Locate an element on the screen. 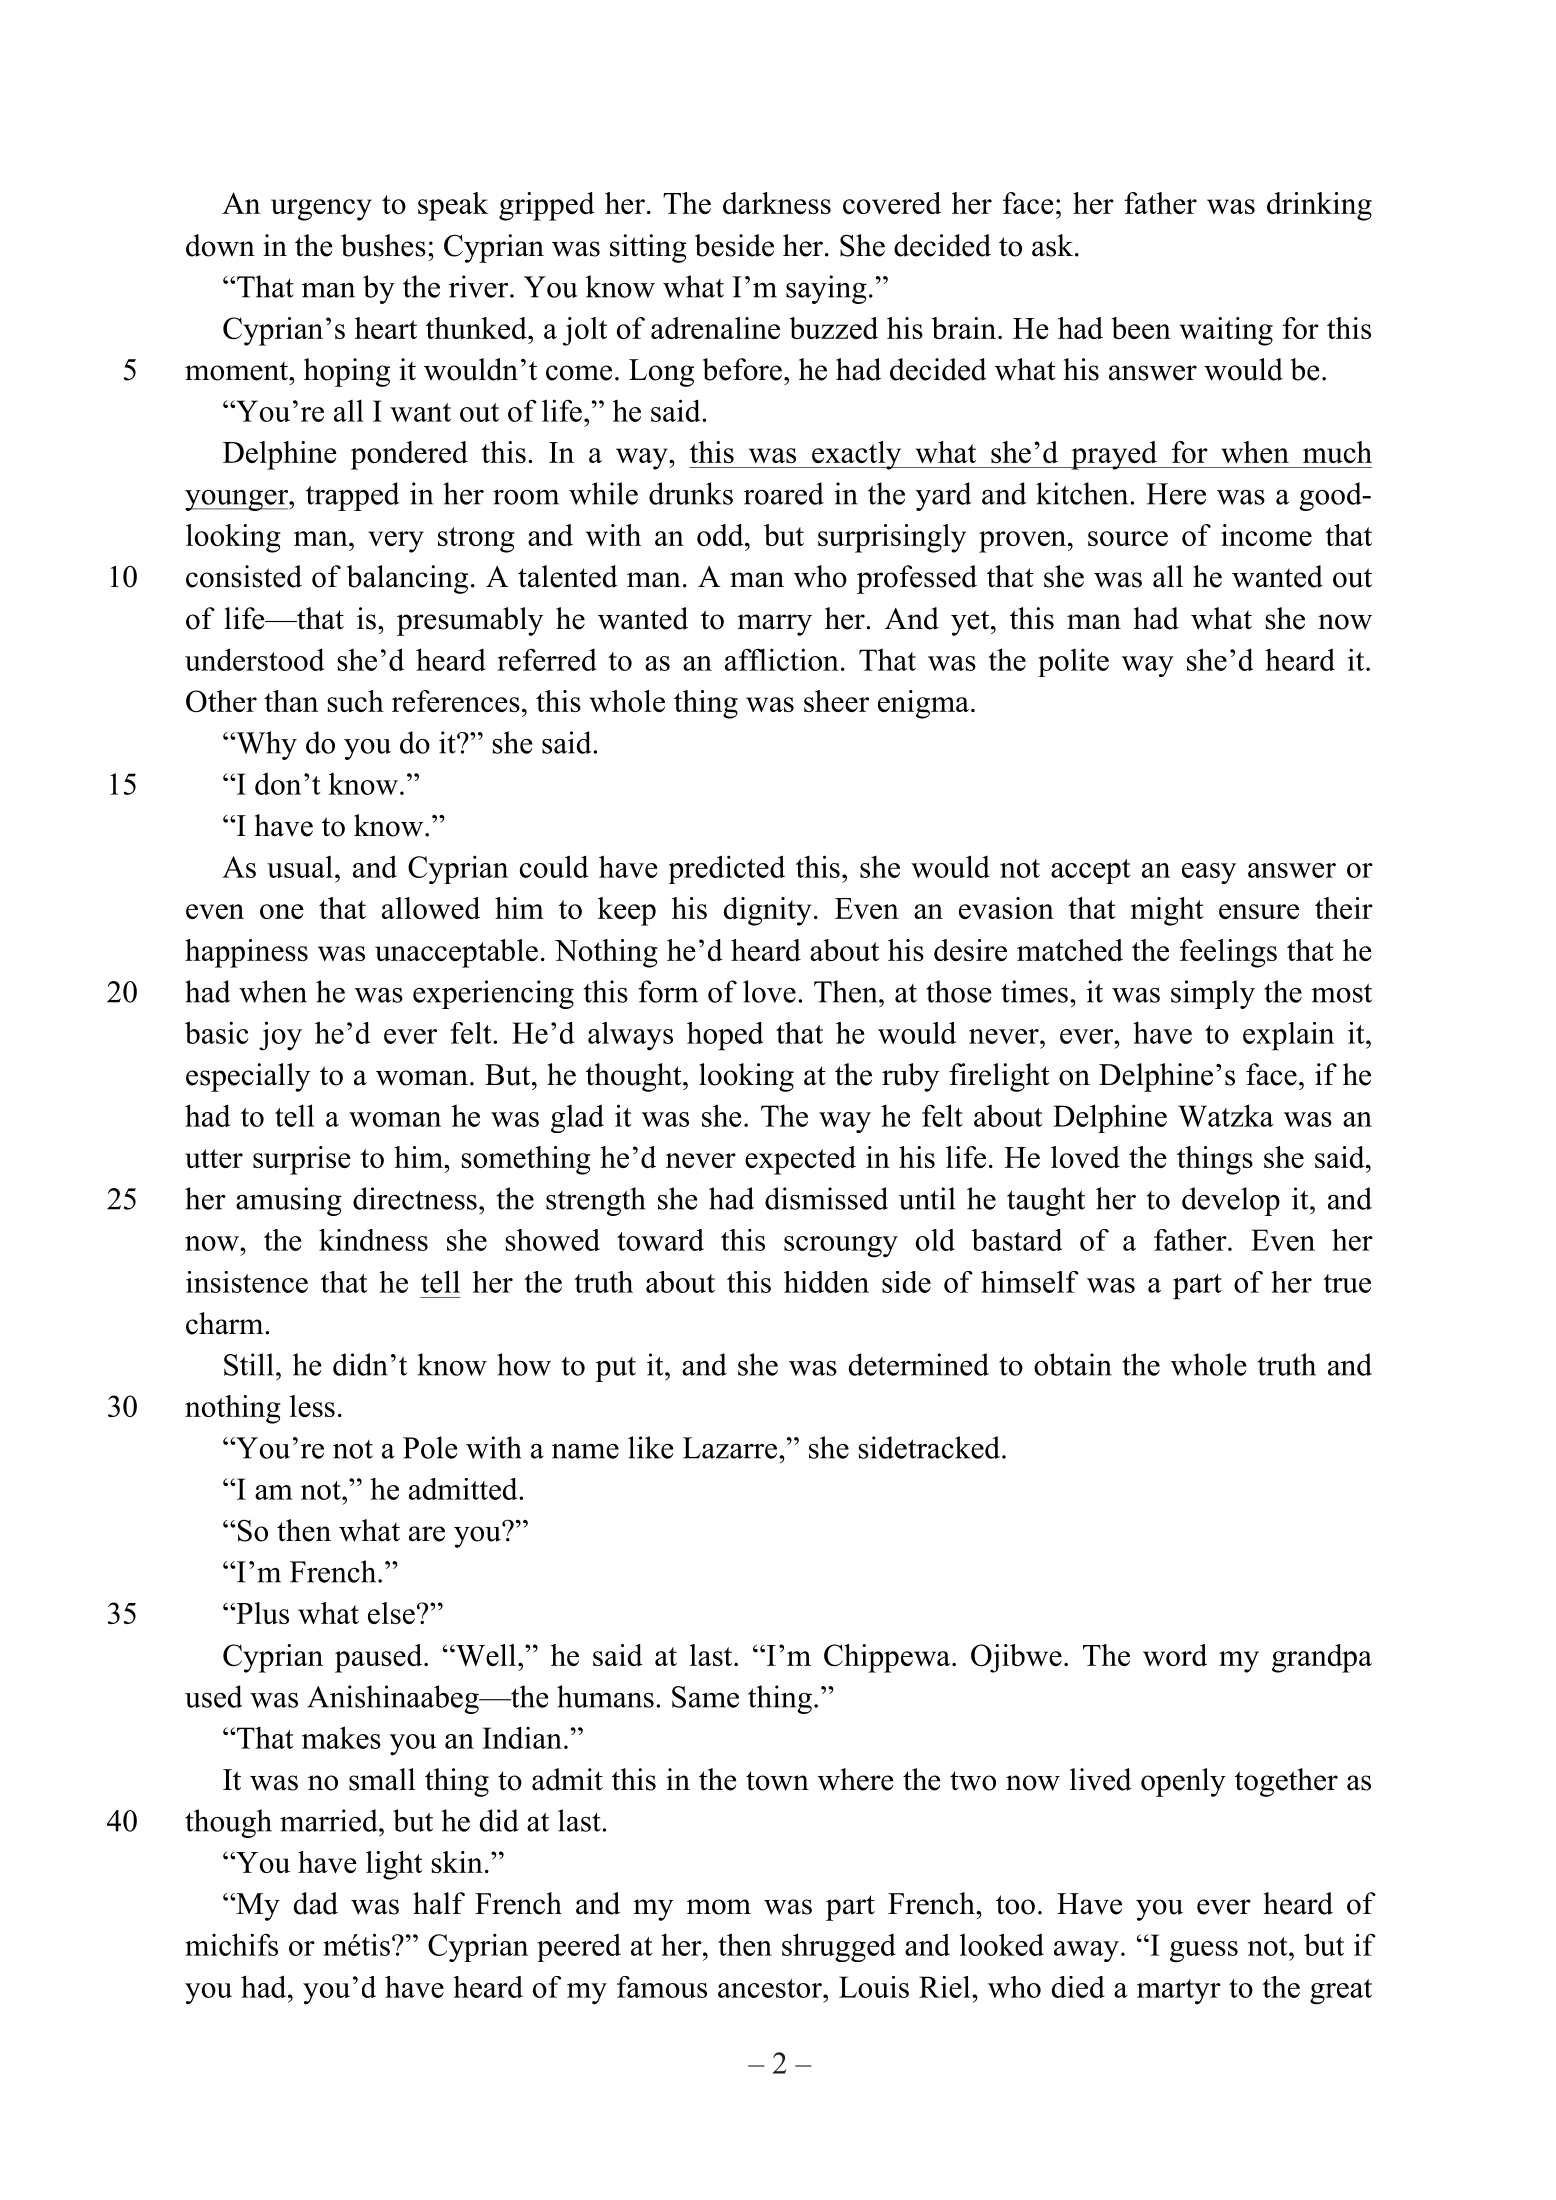 This screenshot has width=1556, height=2200. dad is located at coordinates (316, 1903).
